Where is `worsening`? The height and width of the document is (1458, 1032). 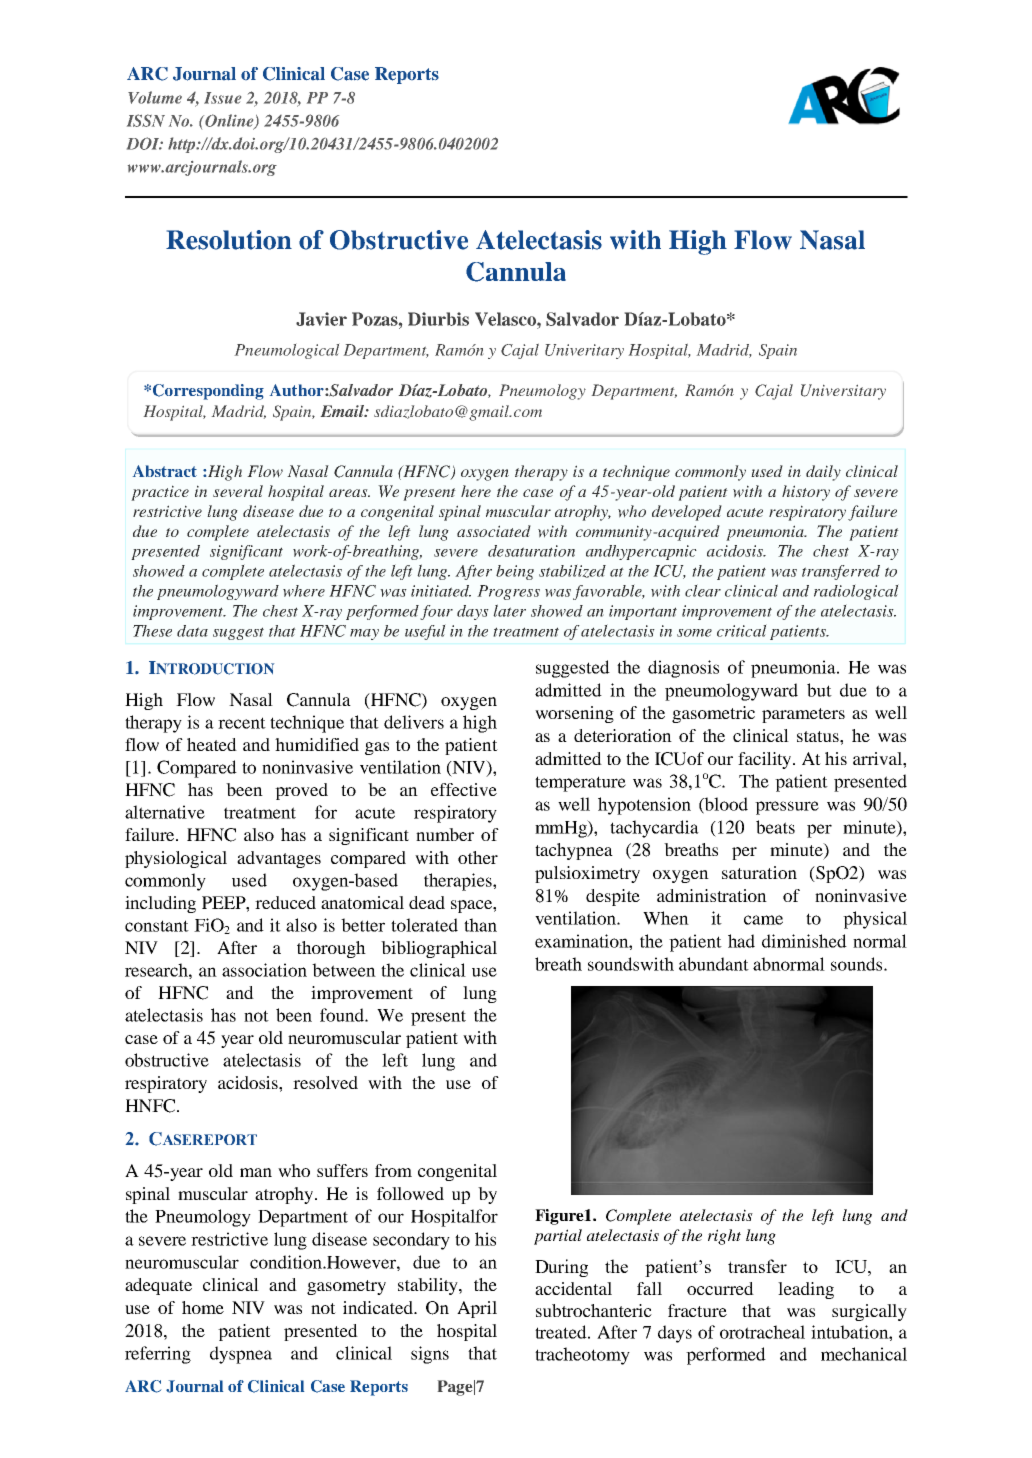
worsening is located at coordinates (574, 714).
